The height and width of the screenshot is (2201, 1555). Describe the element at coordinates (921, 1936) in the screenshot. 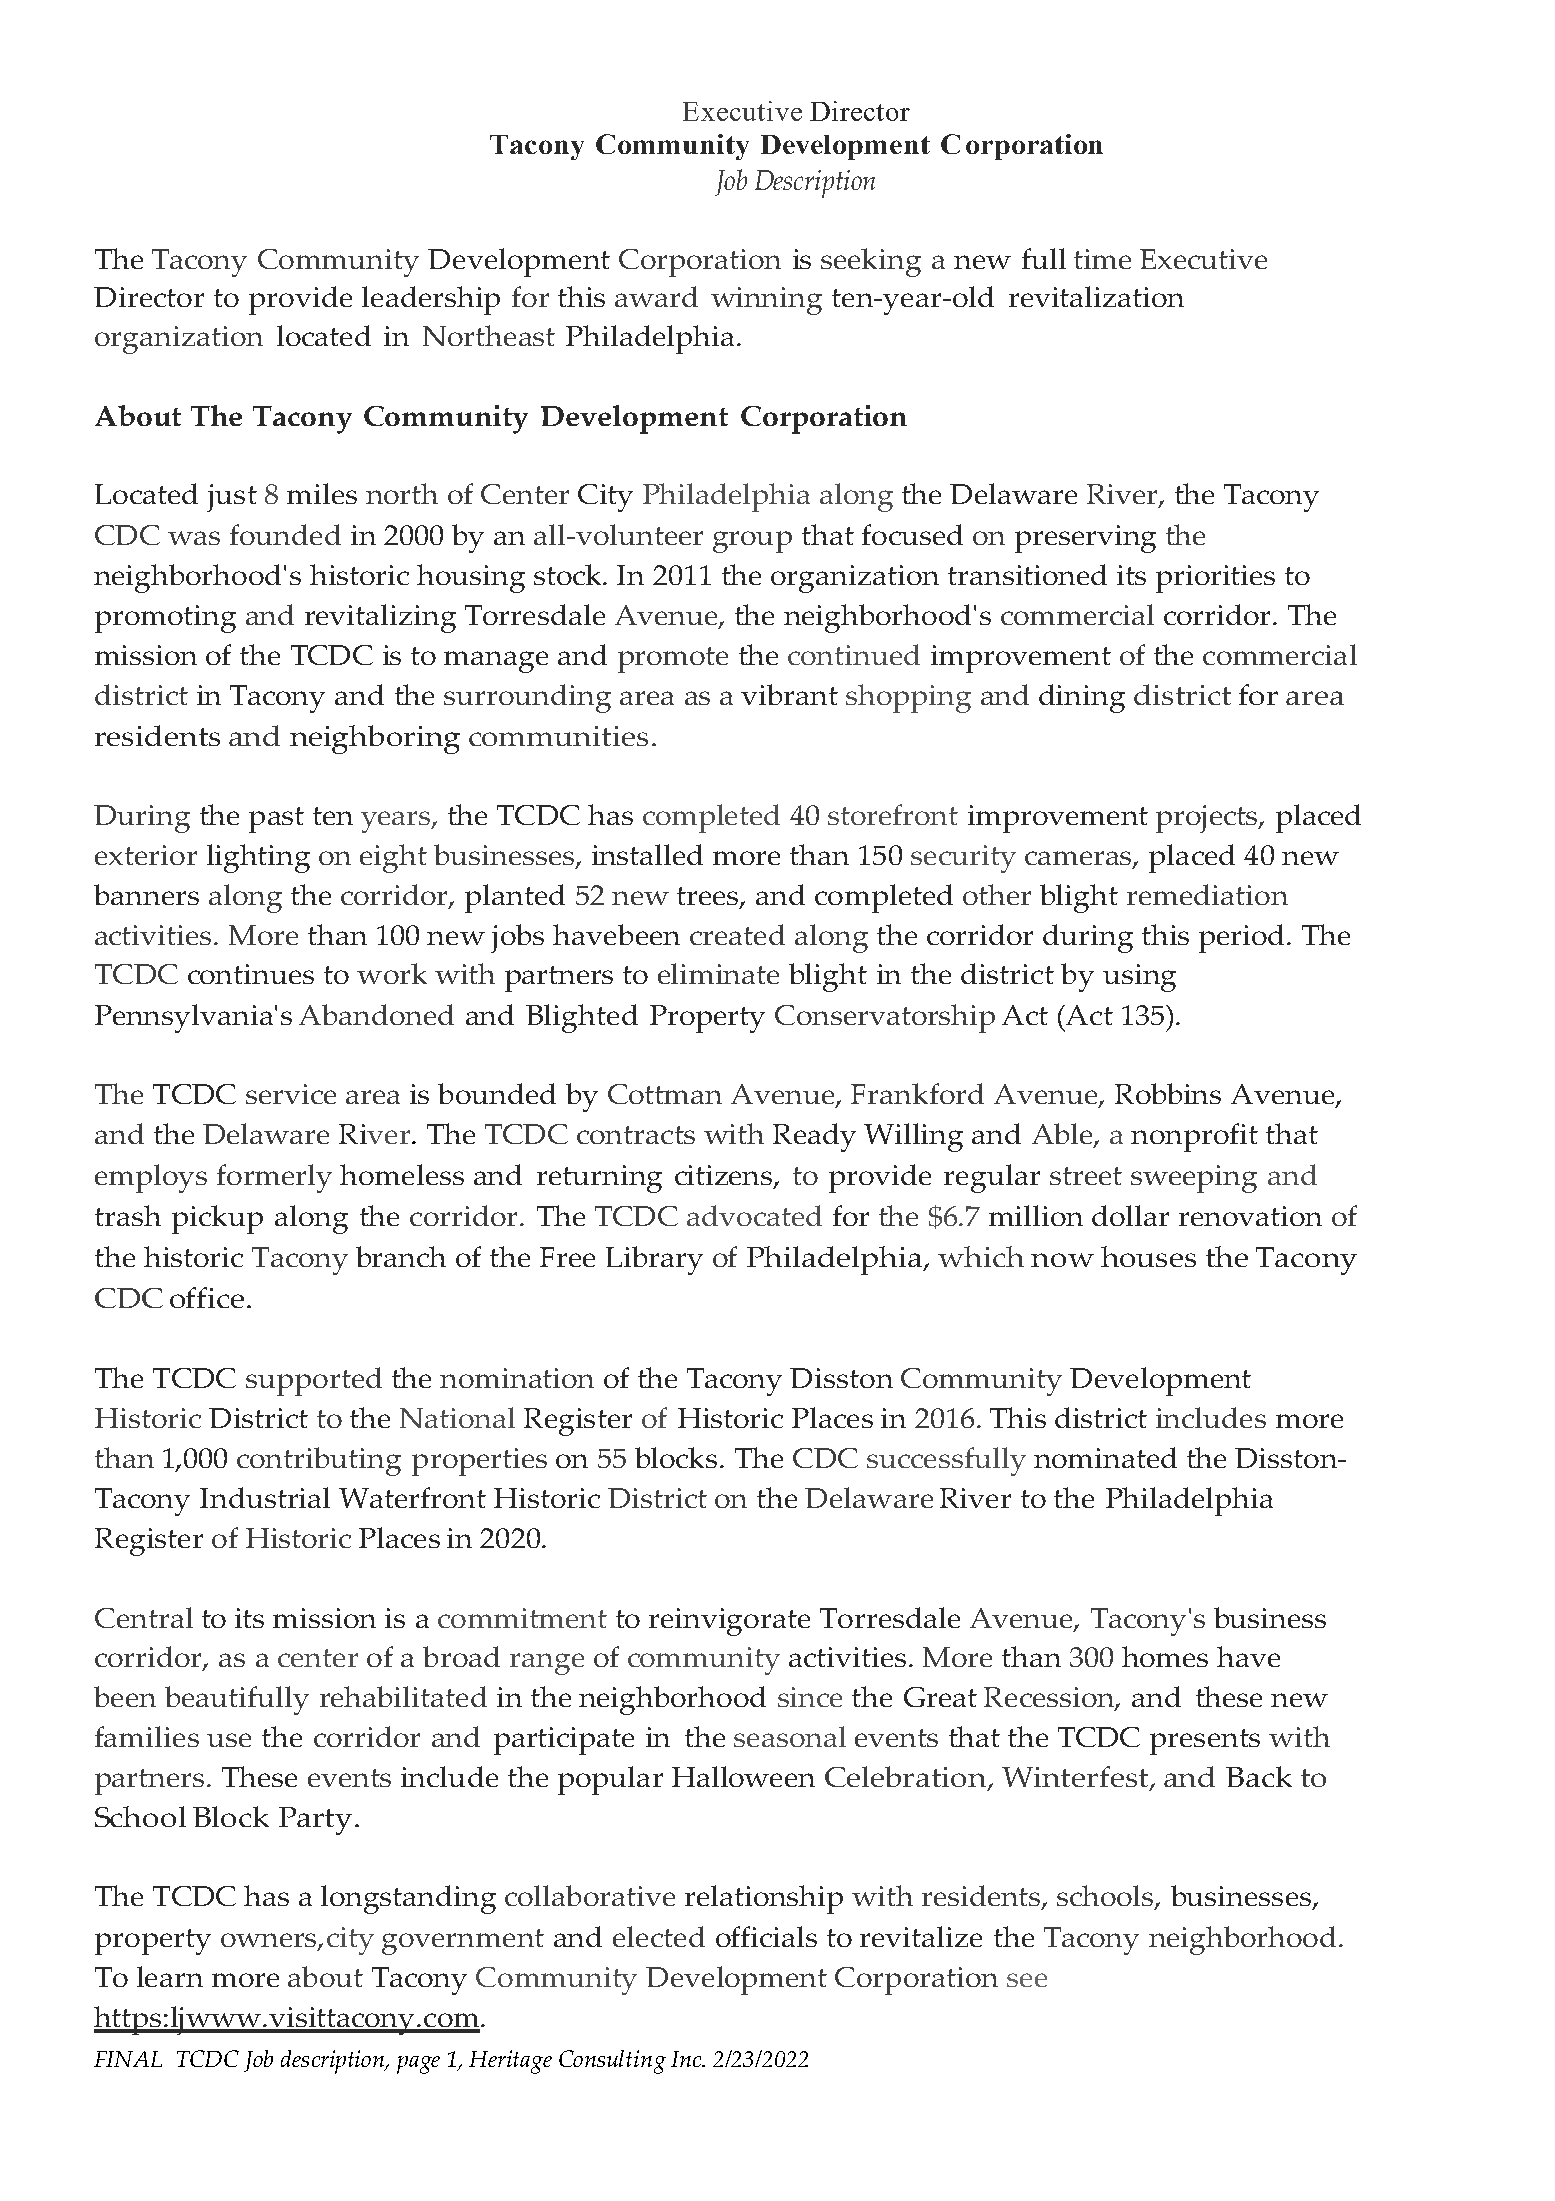

I see `revitalize` at that location.
